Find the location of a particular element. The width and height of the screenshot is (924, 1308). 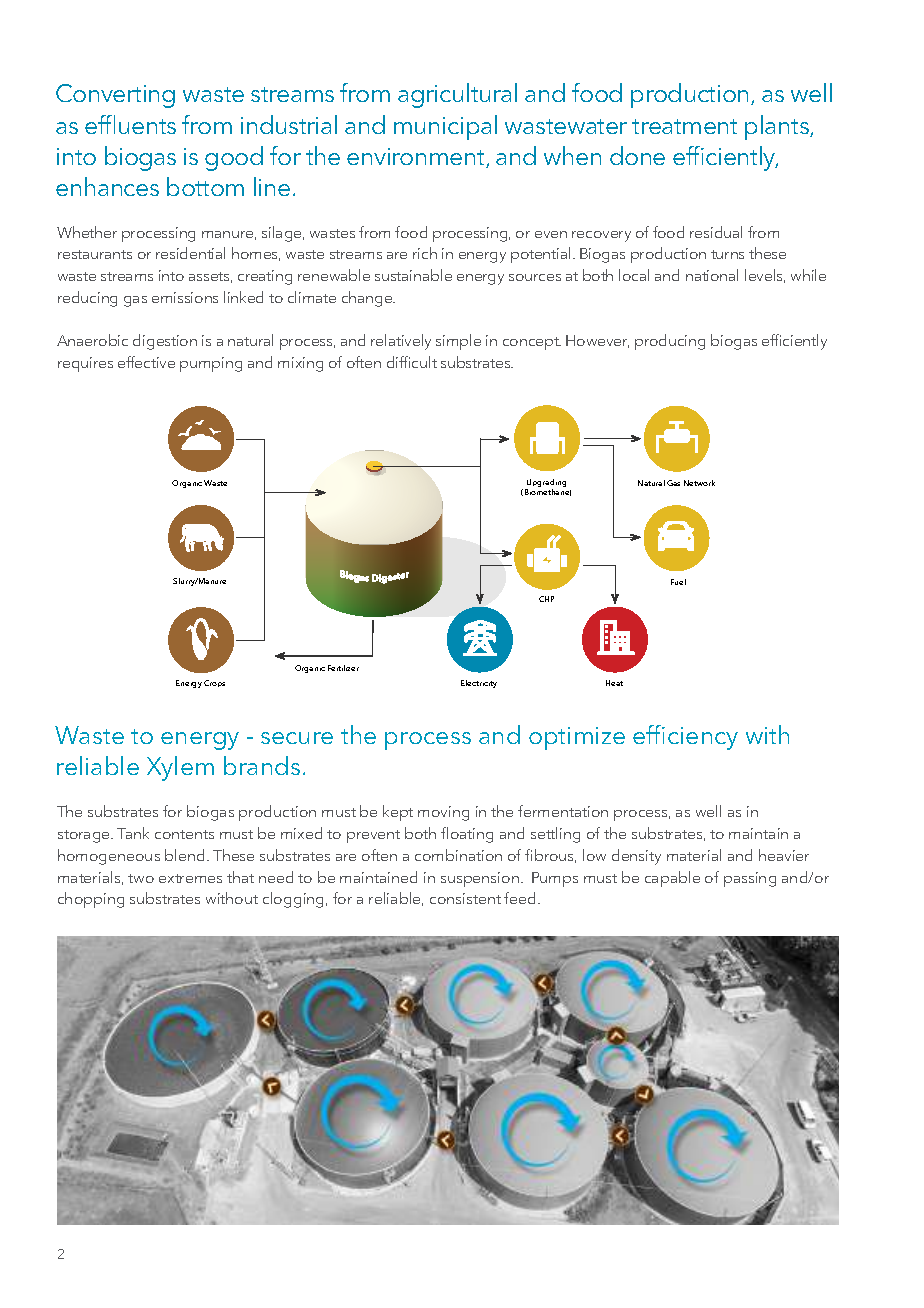

extremes is located at coordinates (190, 878).
